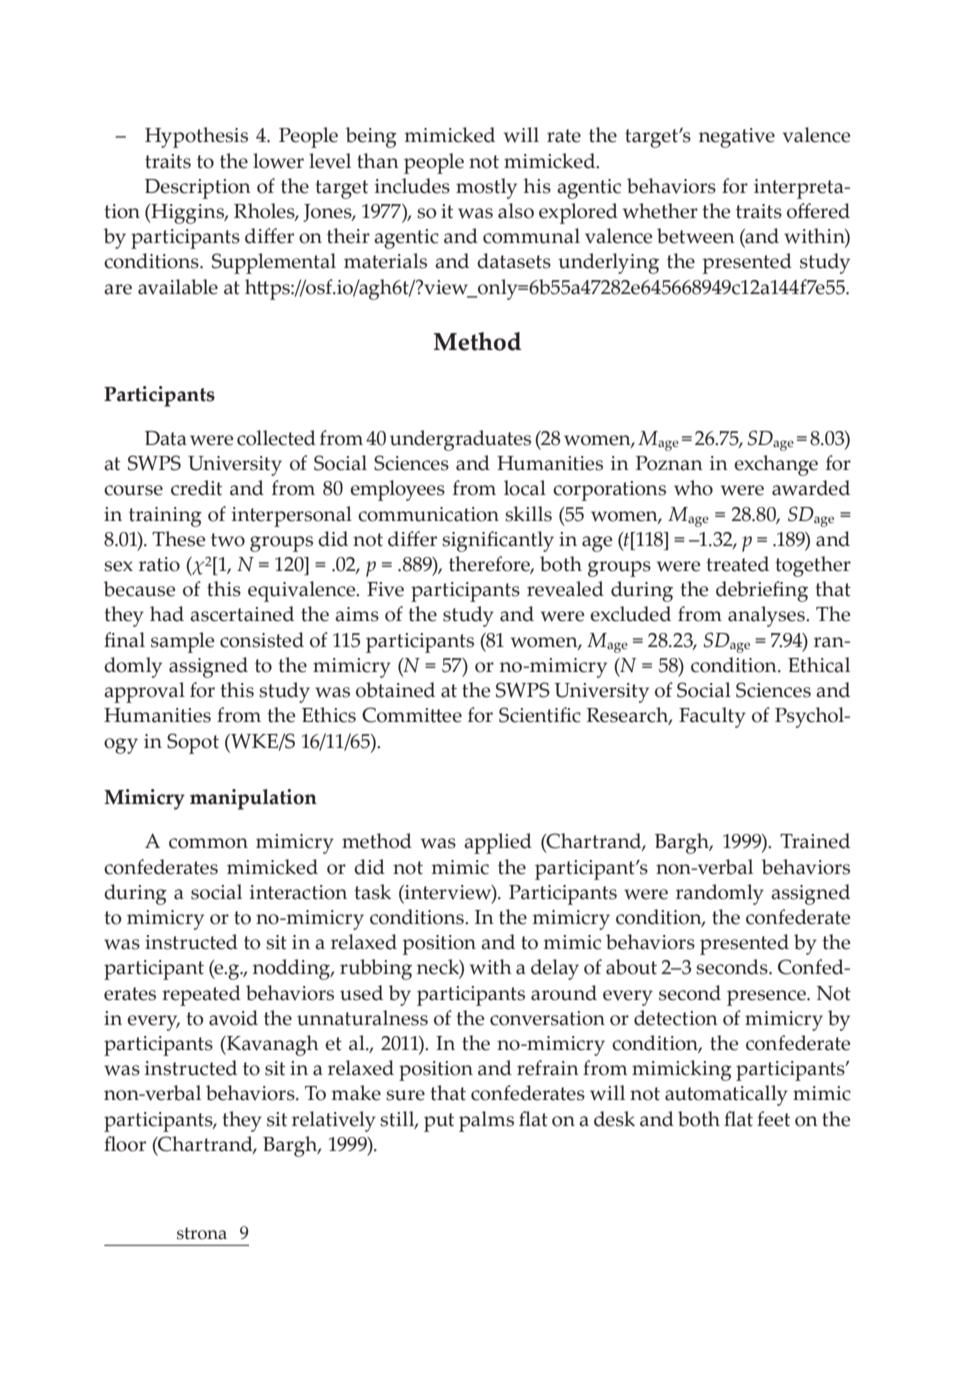 This page has width=955, height=1390. I want to click on palms, so click(486, 1121).
